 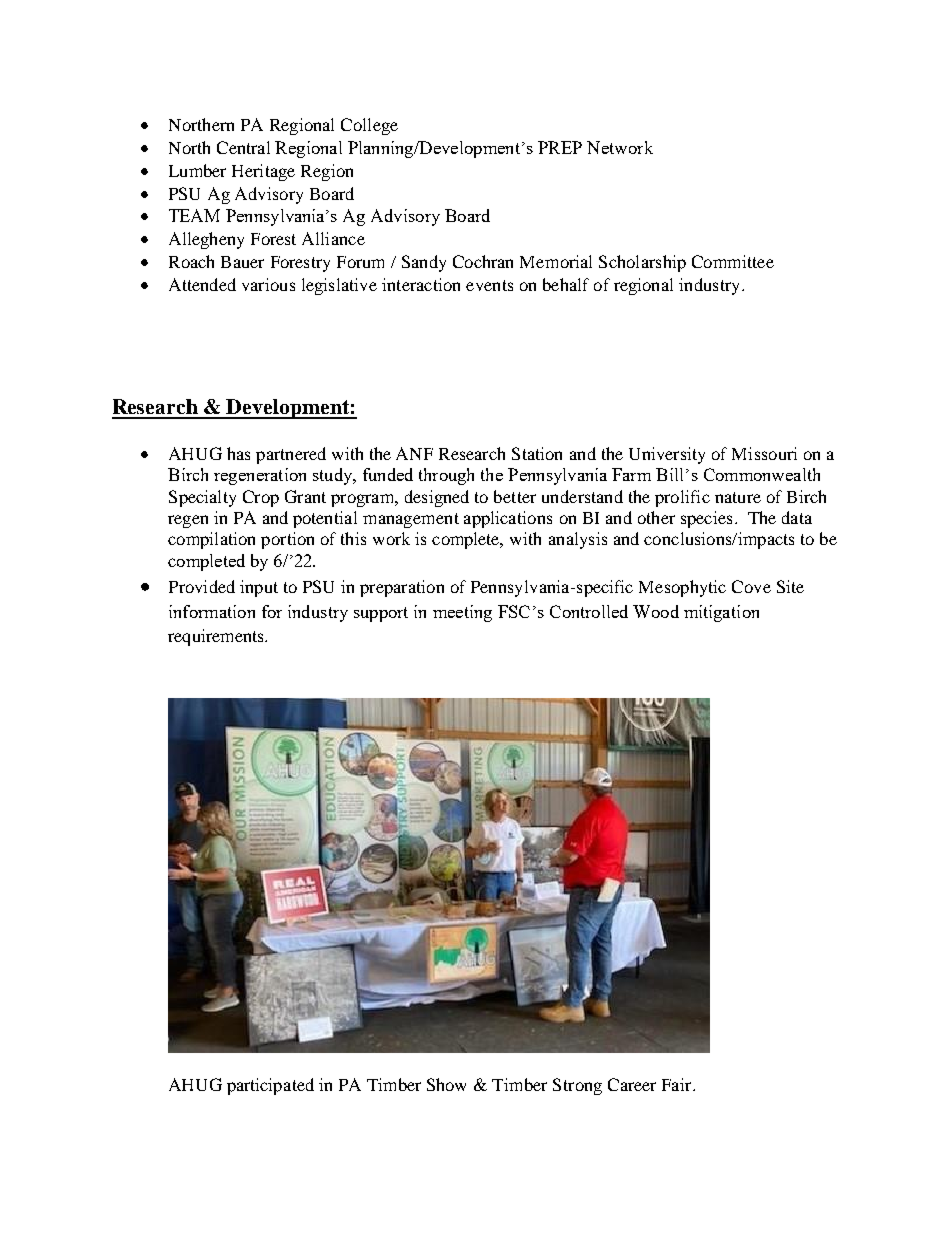 I want to click on Heritage, so click(x=263, y=172).
